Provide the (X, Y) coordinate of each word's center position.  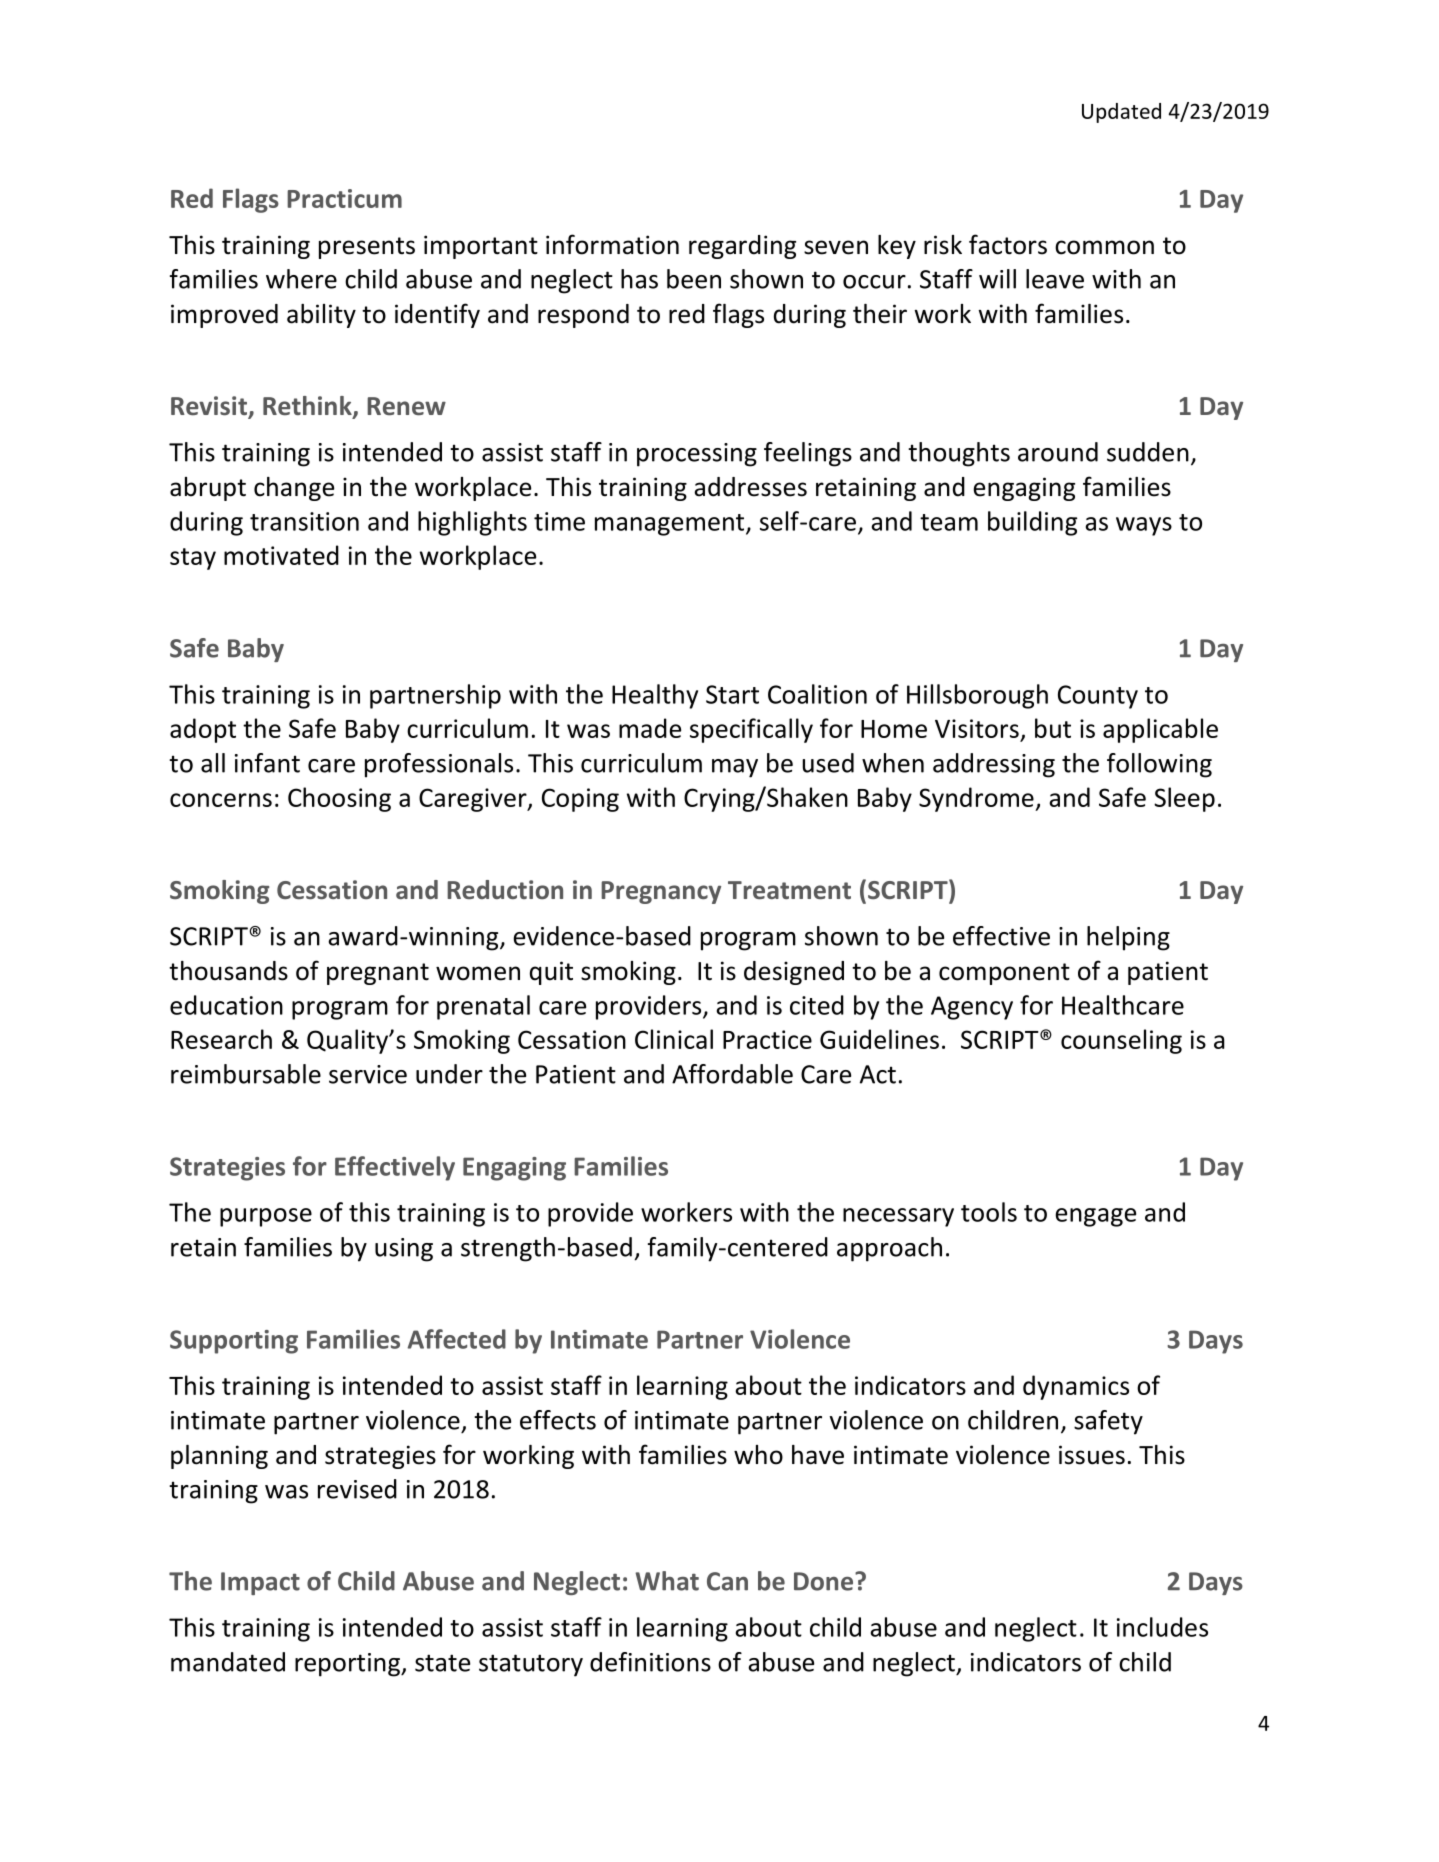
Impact (260, 1583)
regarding (742, 247)
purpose (266, 1217)
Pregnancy (661, 892)
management (671, 525)
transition (304, 521)
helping (1128, 938)
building (1032, 523)
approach (889, 1249)
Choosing (339, 799)
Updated (1121, 113)
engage (1096, 1217)
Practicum (344, 198)
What (667, 1581)
